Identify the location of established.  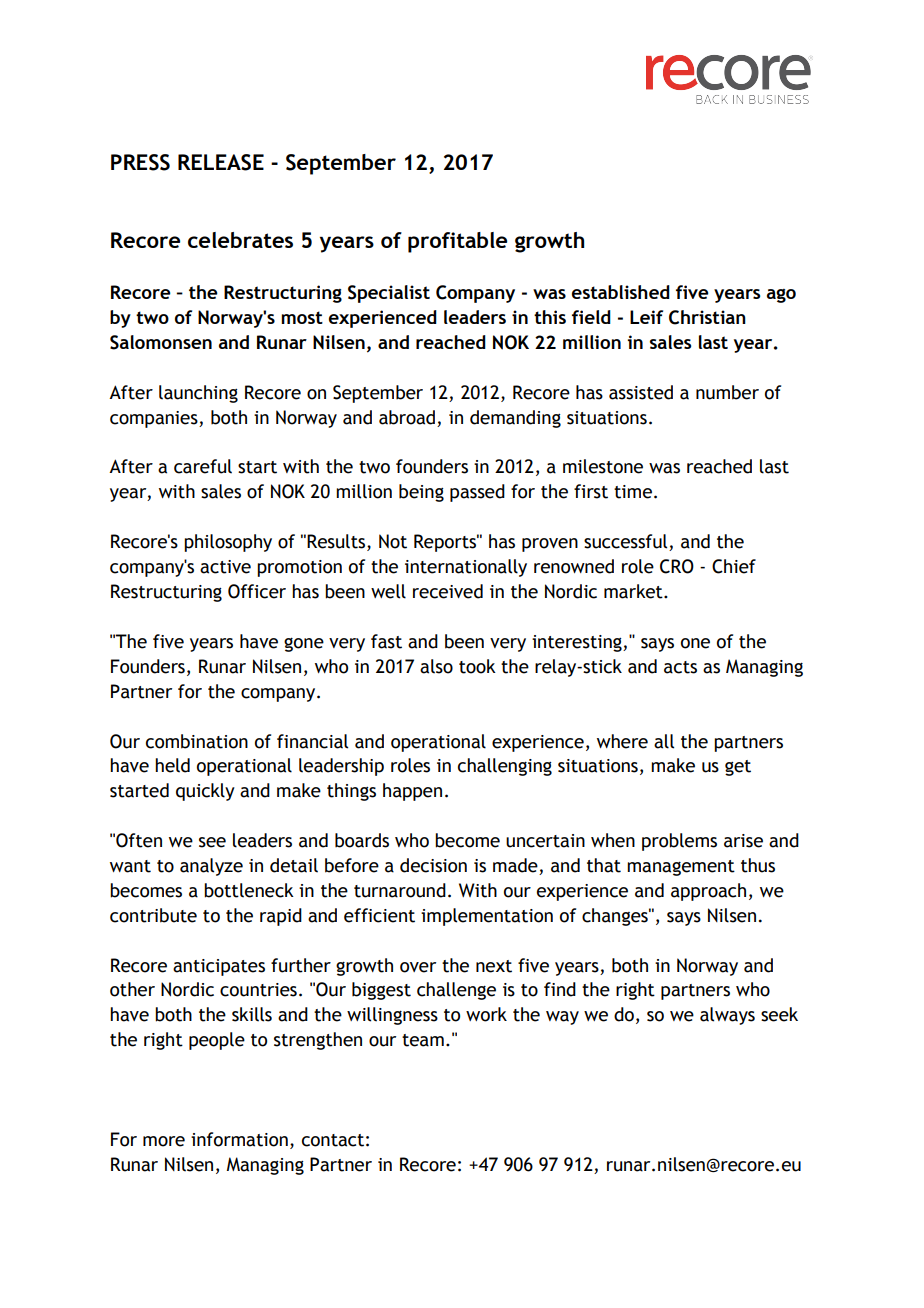
(621, 292).
